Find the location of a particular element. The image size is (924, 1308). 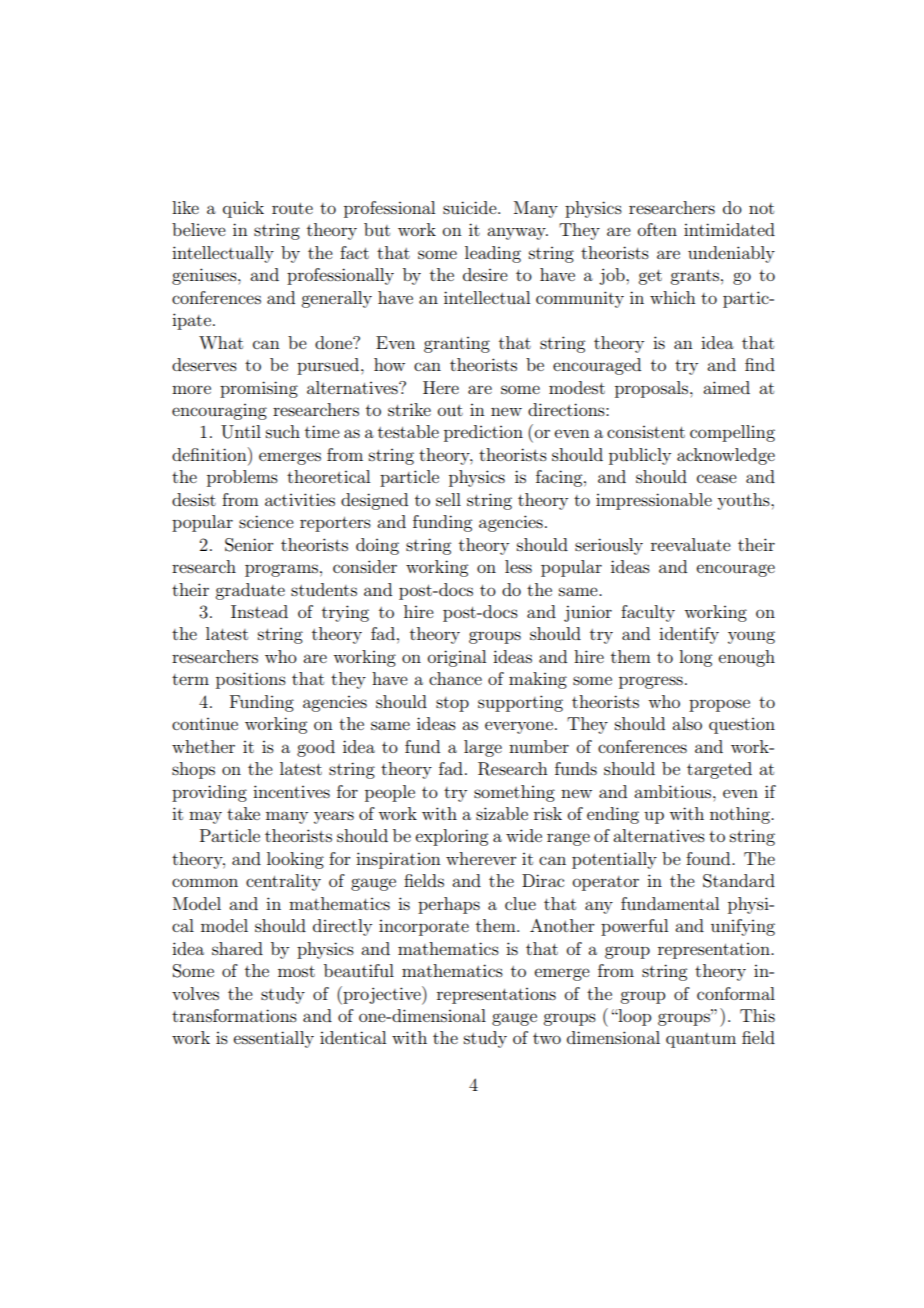

problems is located at coordinates (242, 478).
